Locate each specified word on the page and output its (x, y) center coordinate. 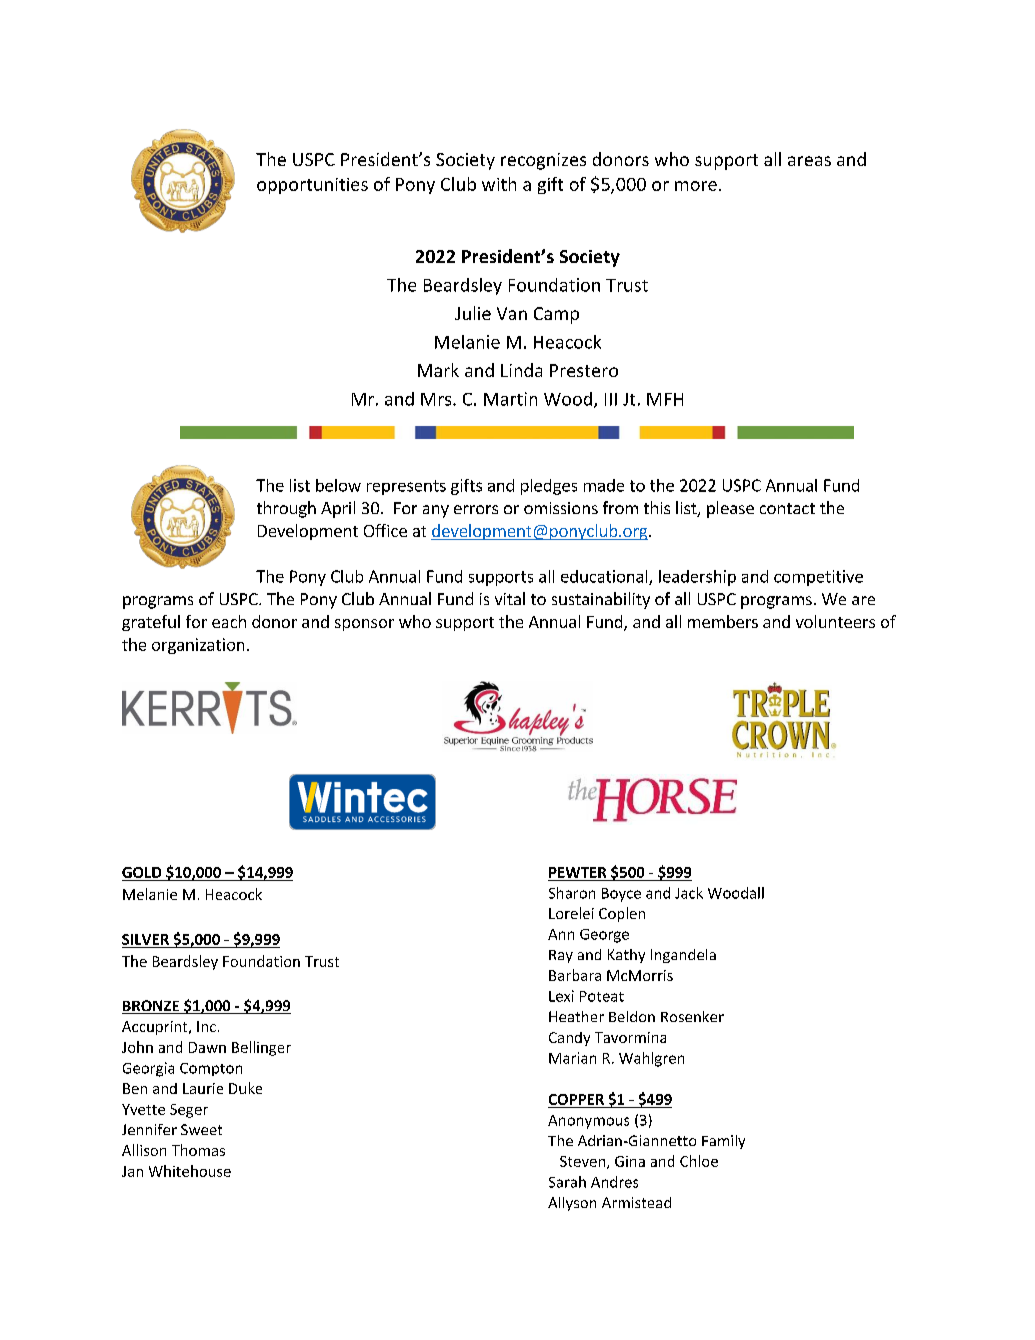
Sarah (567, 1182)
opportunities (312, 186)
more (696, 186)
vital (510, 598)
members (723, 621)
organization (198, 646)
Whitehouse (190, 1171)
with (499, 184)
